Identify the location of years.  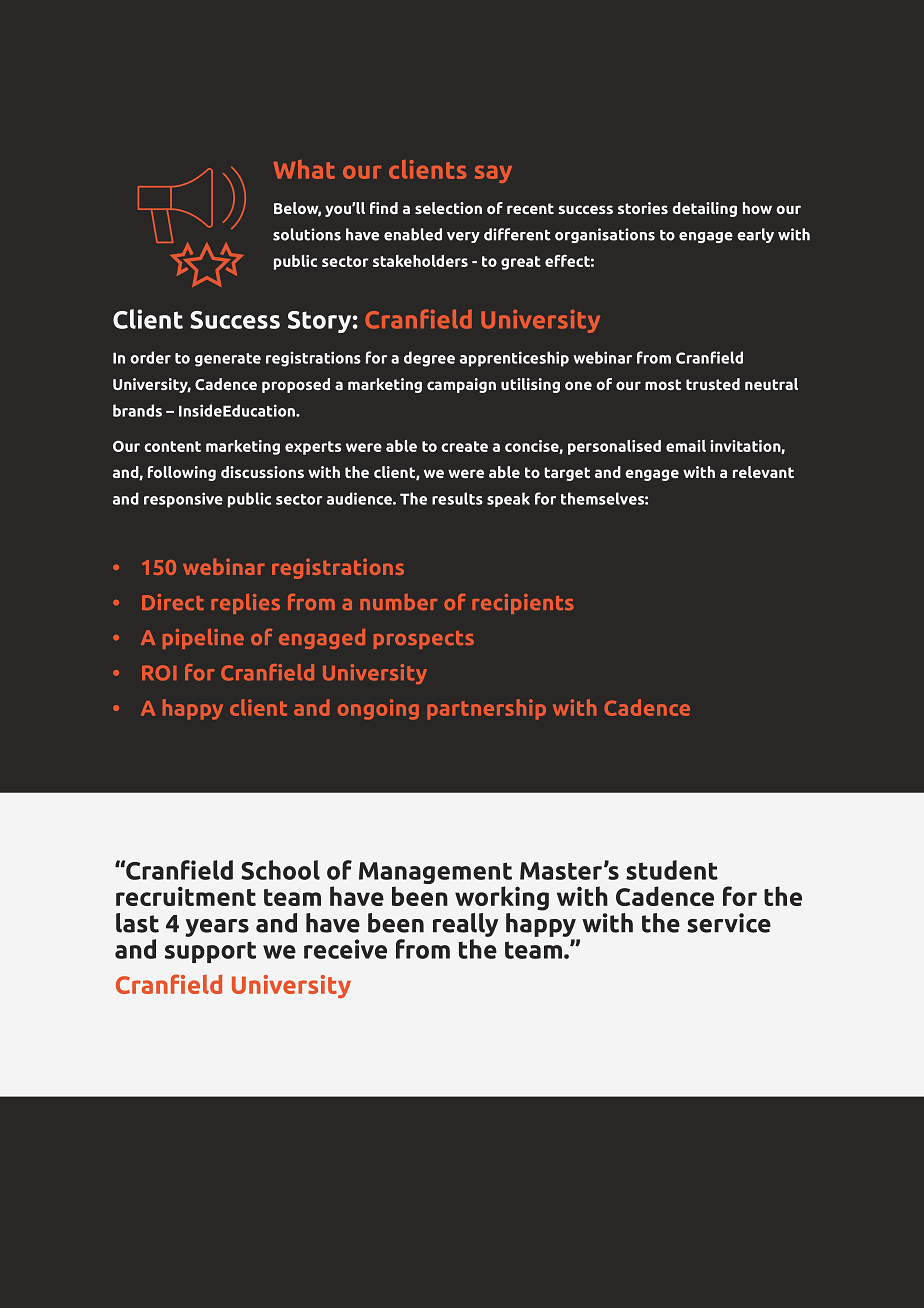
(217, 928).
